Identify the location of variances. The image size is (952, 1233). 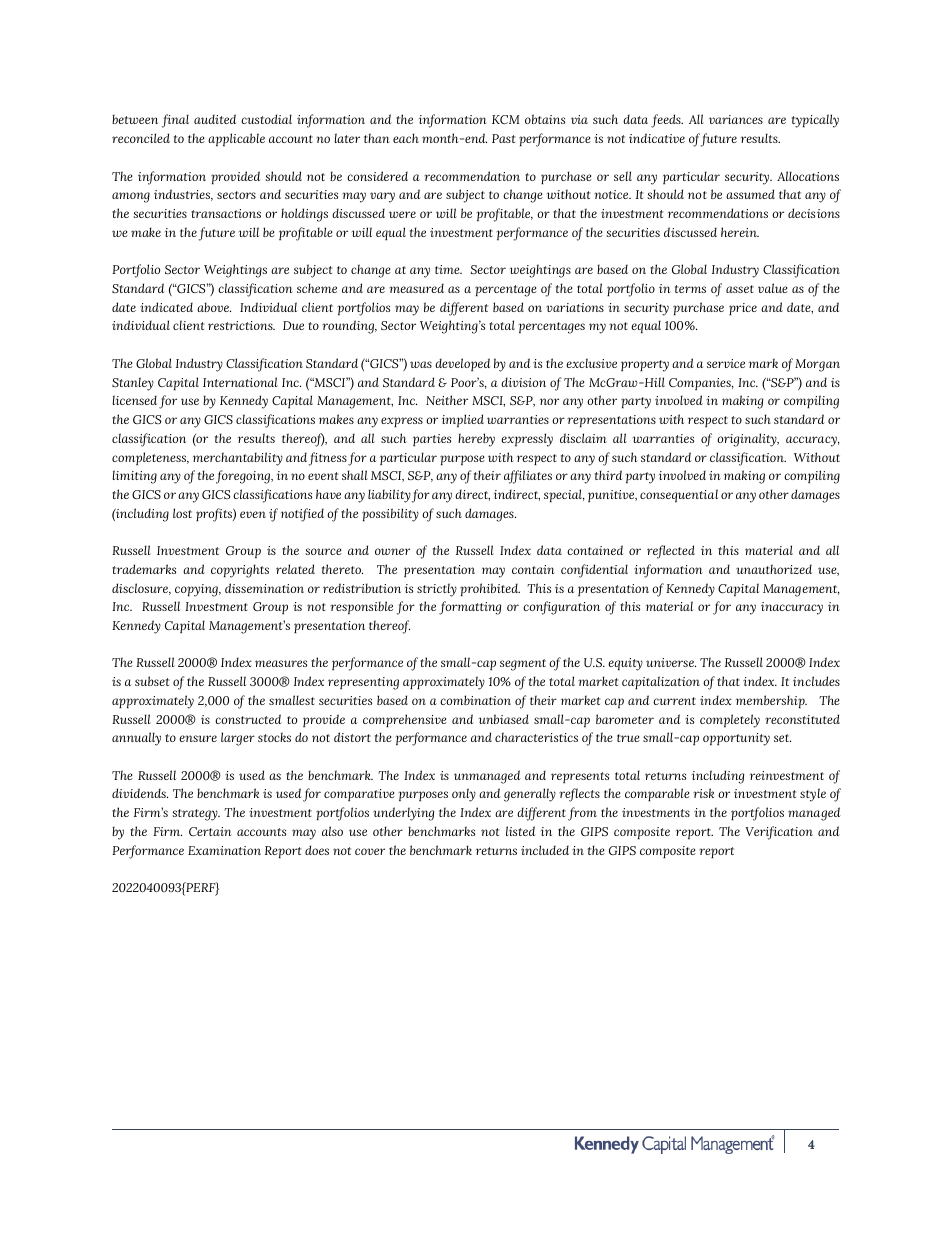
(736, 119).
